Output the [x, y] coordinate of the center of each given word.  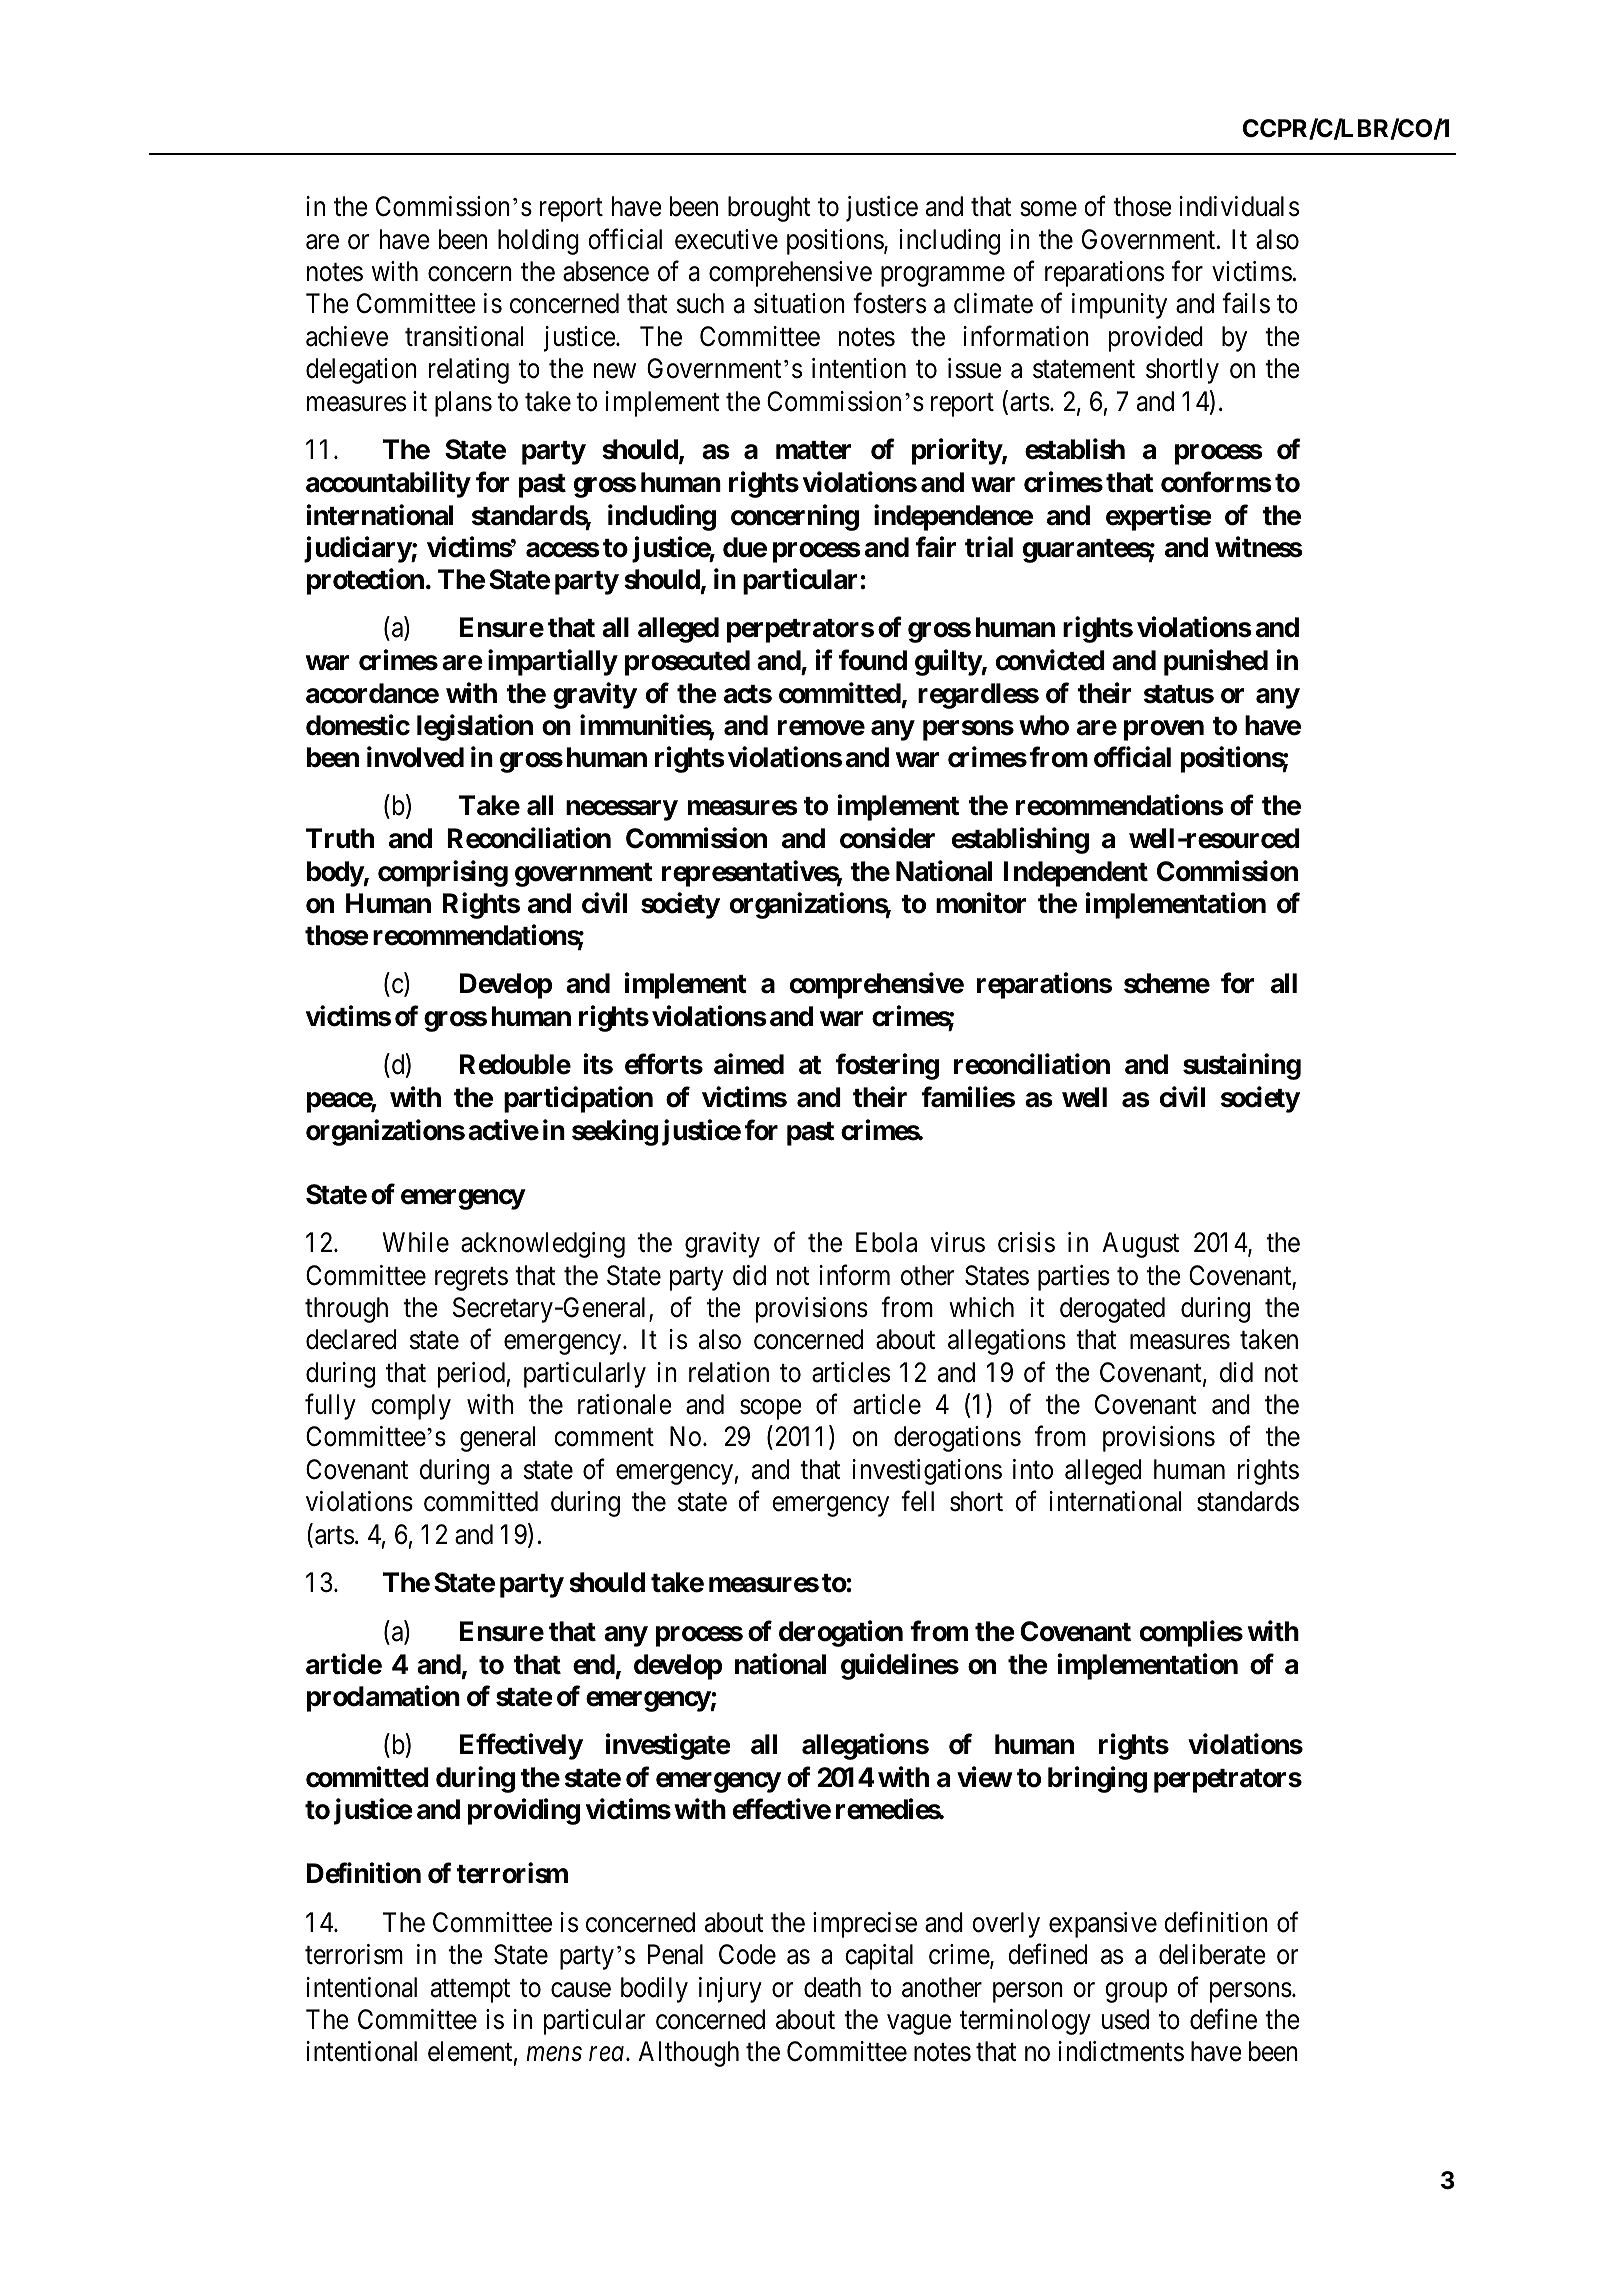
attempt [470, 1991]
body [335, 874]
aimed [749, 1064]
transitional [464, 336]
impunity [1119, 306]
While [416, 1242]
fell [917, 1501]
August [1140, 1245]
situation [799, 303]
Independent [1075, 874]
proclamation [383, 1698]
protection [365, 582]
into [1033, 1469]
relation [729, 1372]
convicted [1050, 660]
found [873, 660]
